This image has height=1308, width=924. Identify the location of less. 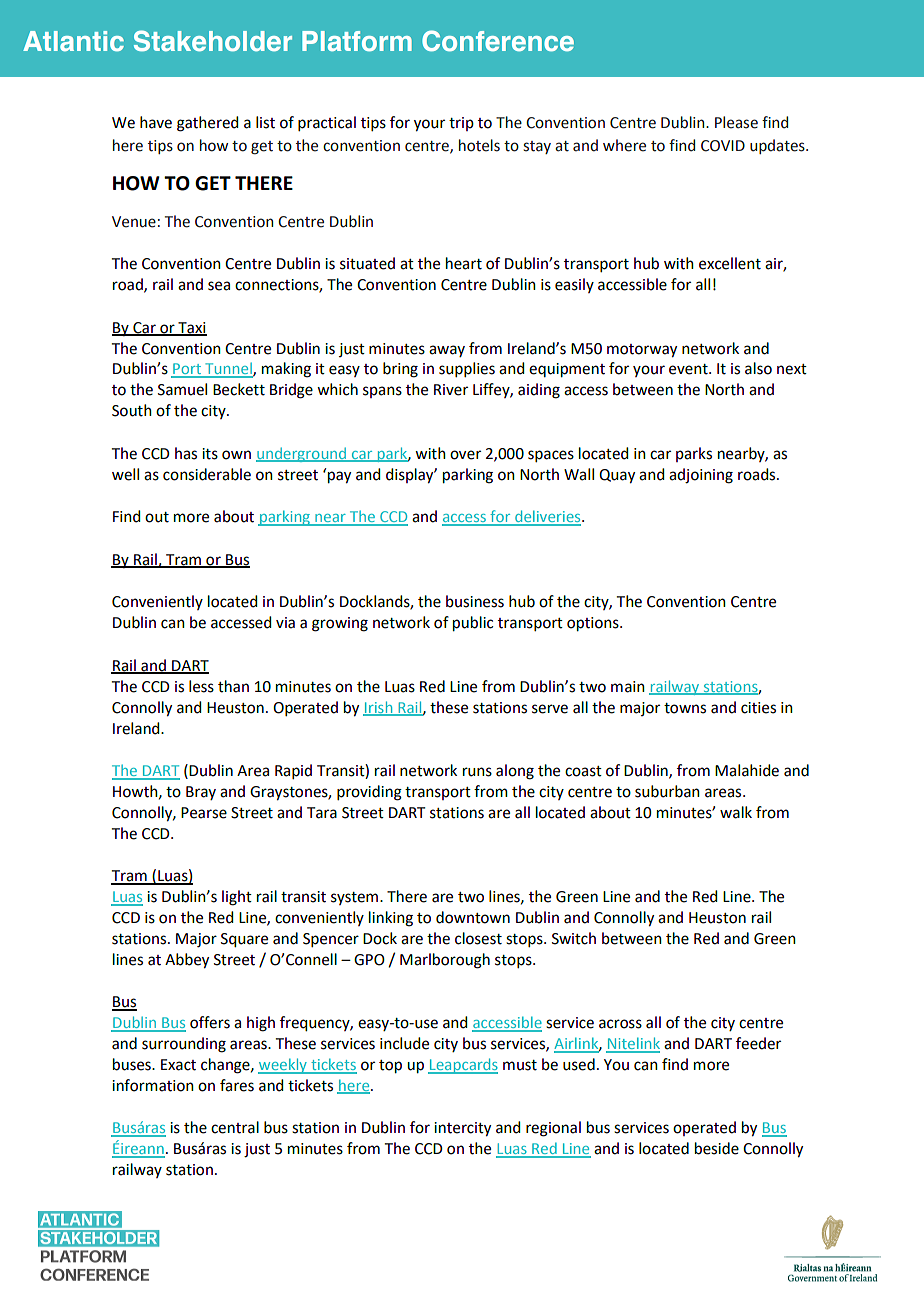
(201, 686).
